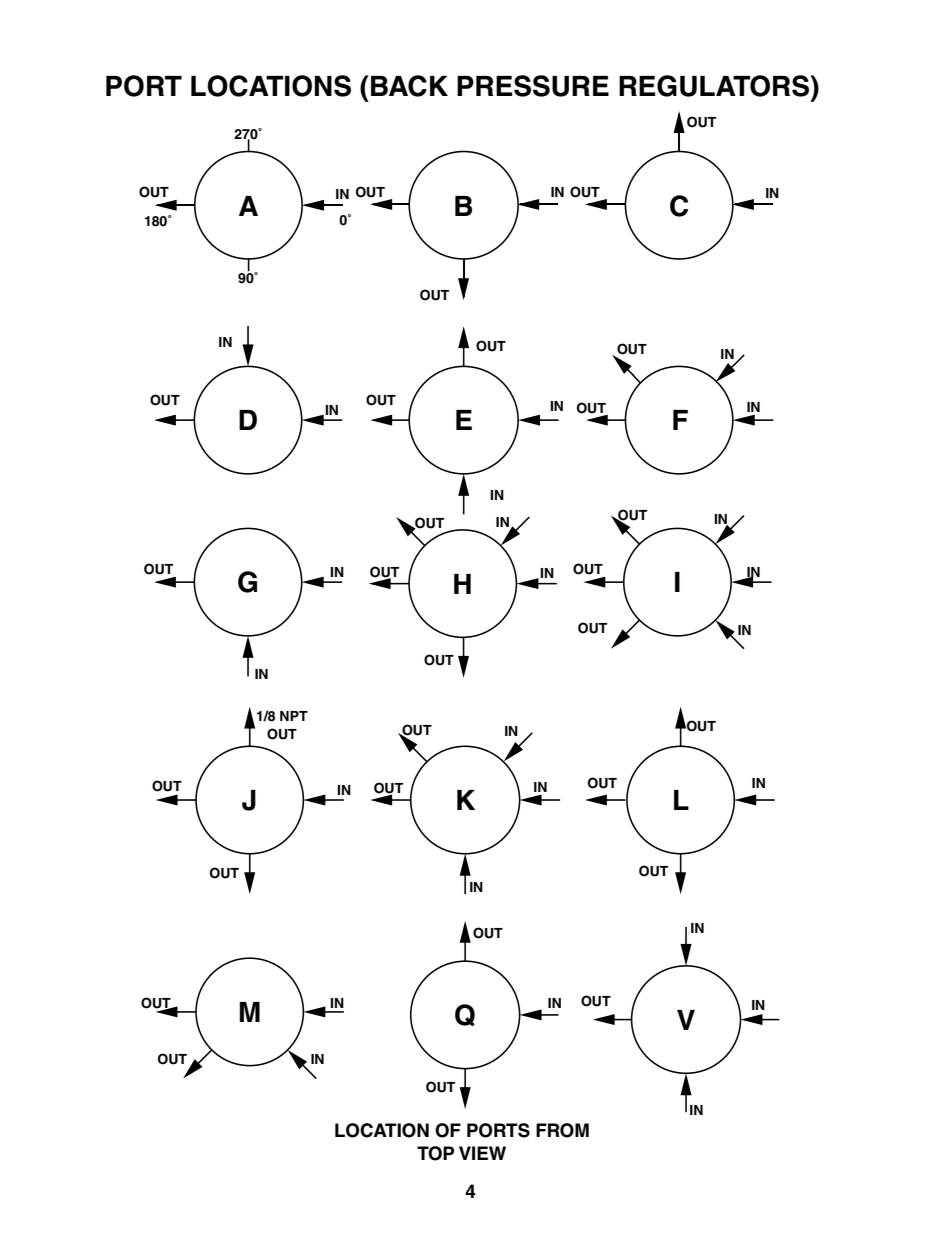  I want to click on BACK, so click(409, 86).
